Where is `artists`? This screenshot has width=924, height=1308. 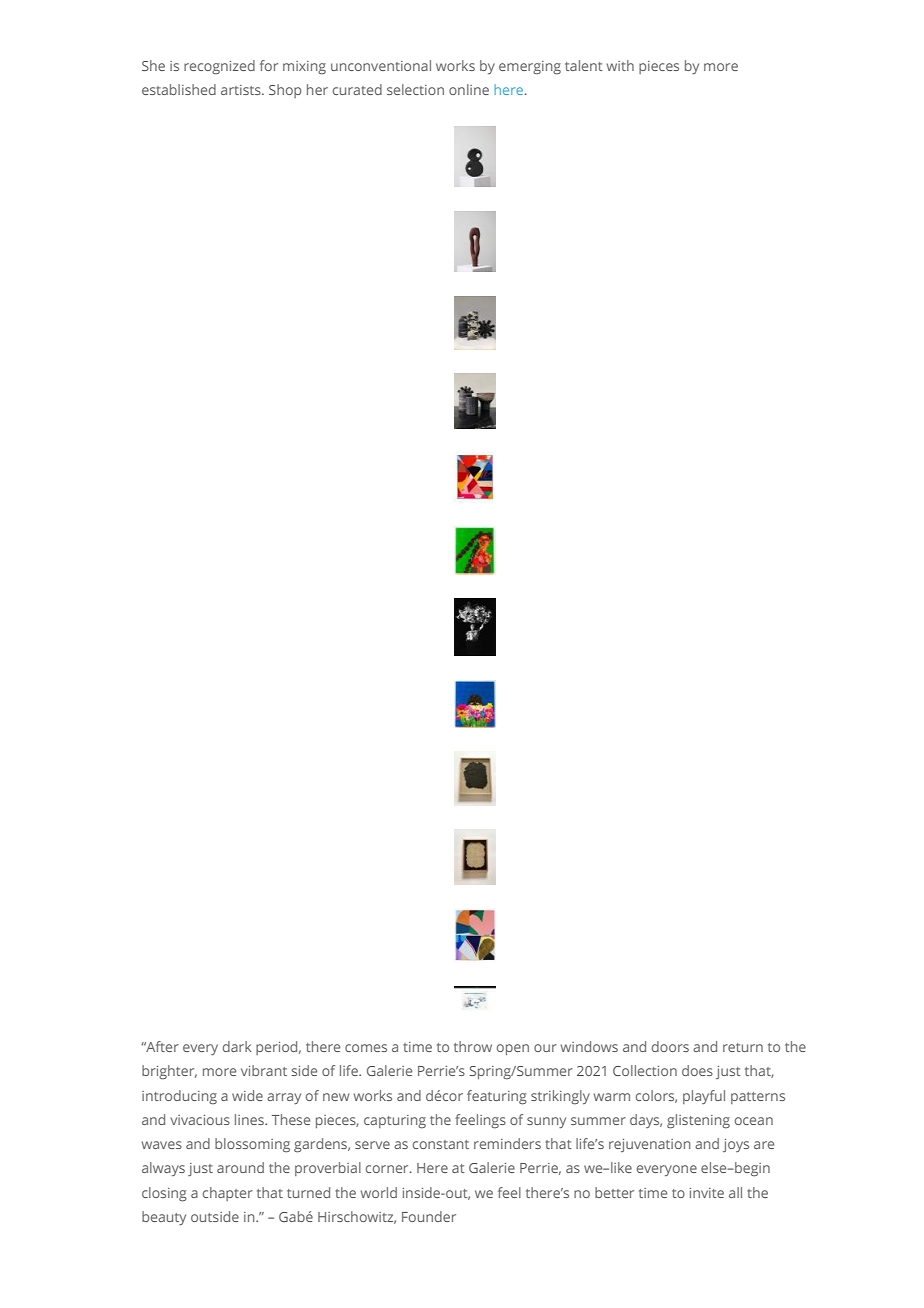 artists is located at coordinates (242, 90).
